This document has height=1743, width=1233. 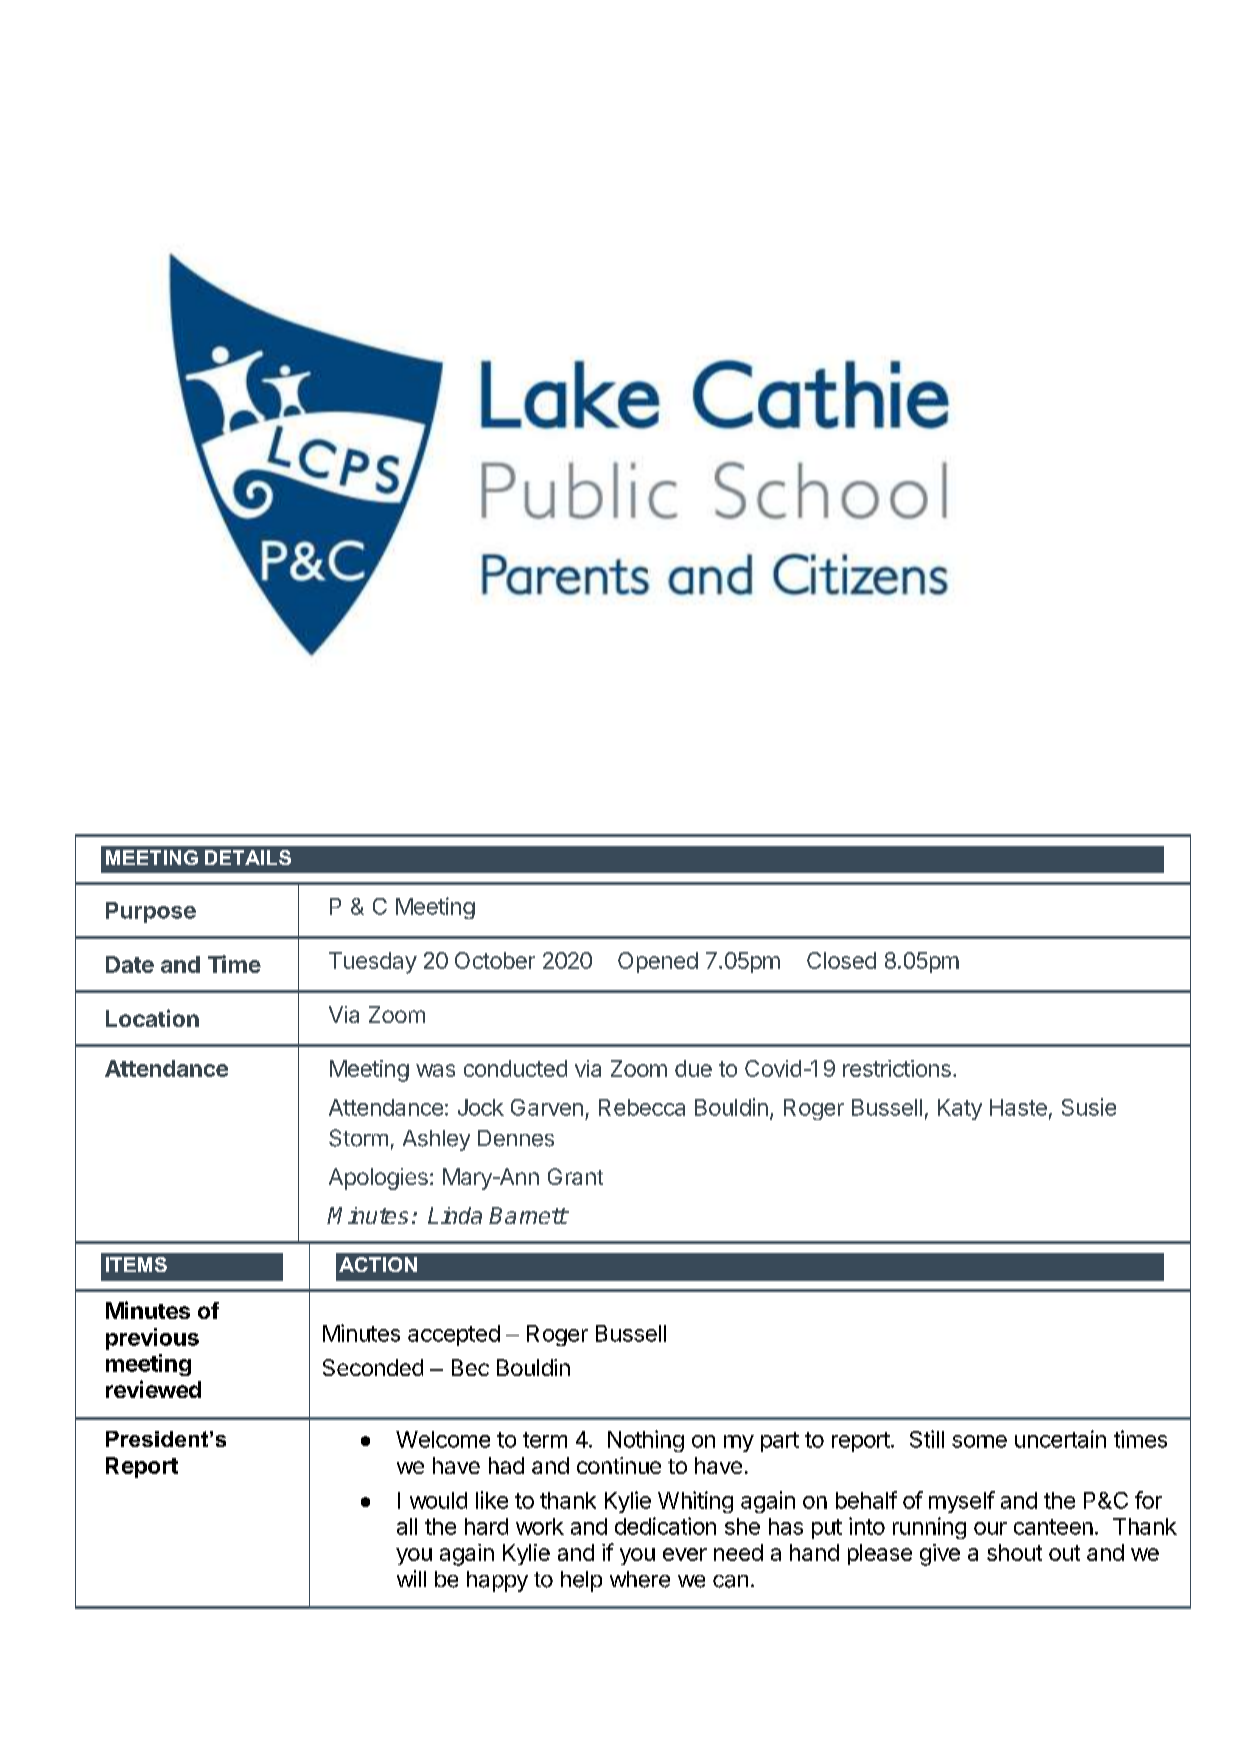 What do you see at coordinates (1018, 1107) in the document?
I see `Haste` at bounding box center [1018, 1107].
